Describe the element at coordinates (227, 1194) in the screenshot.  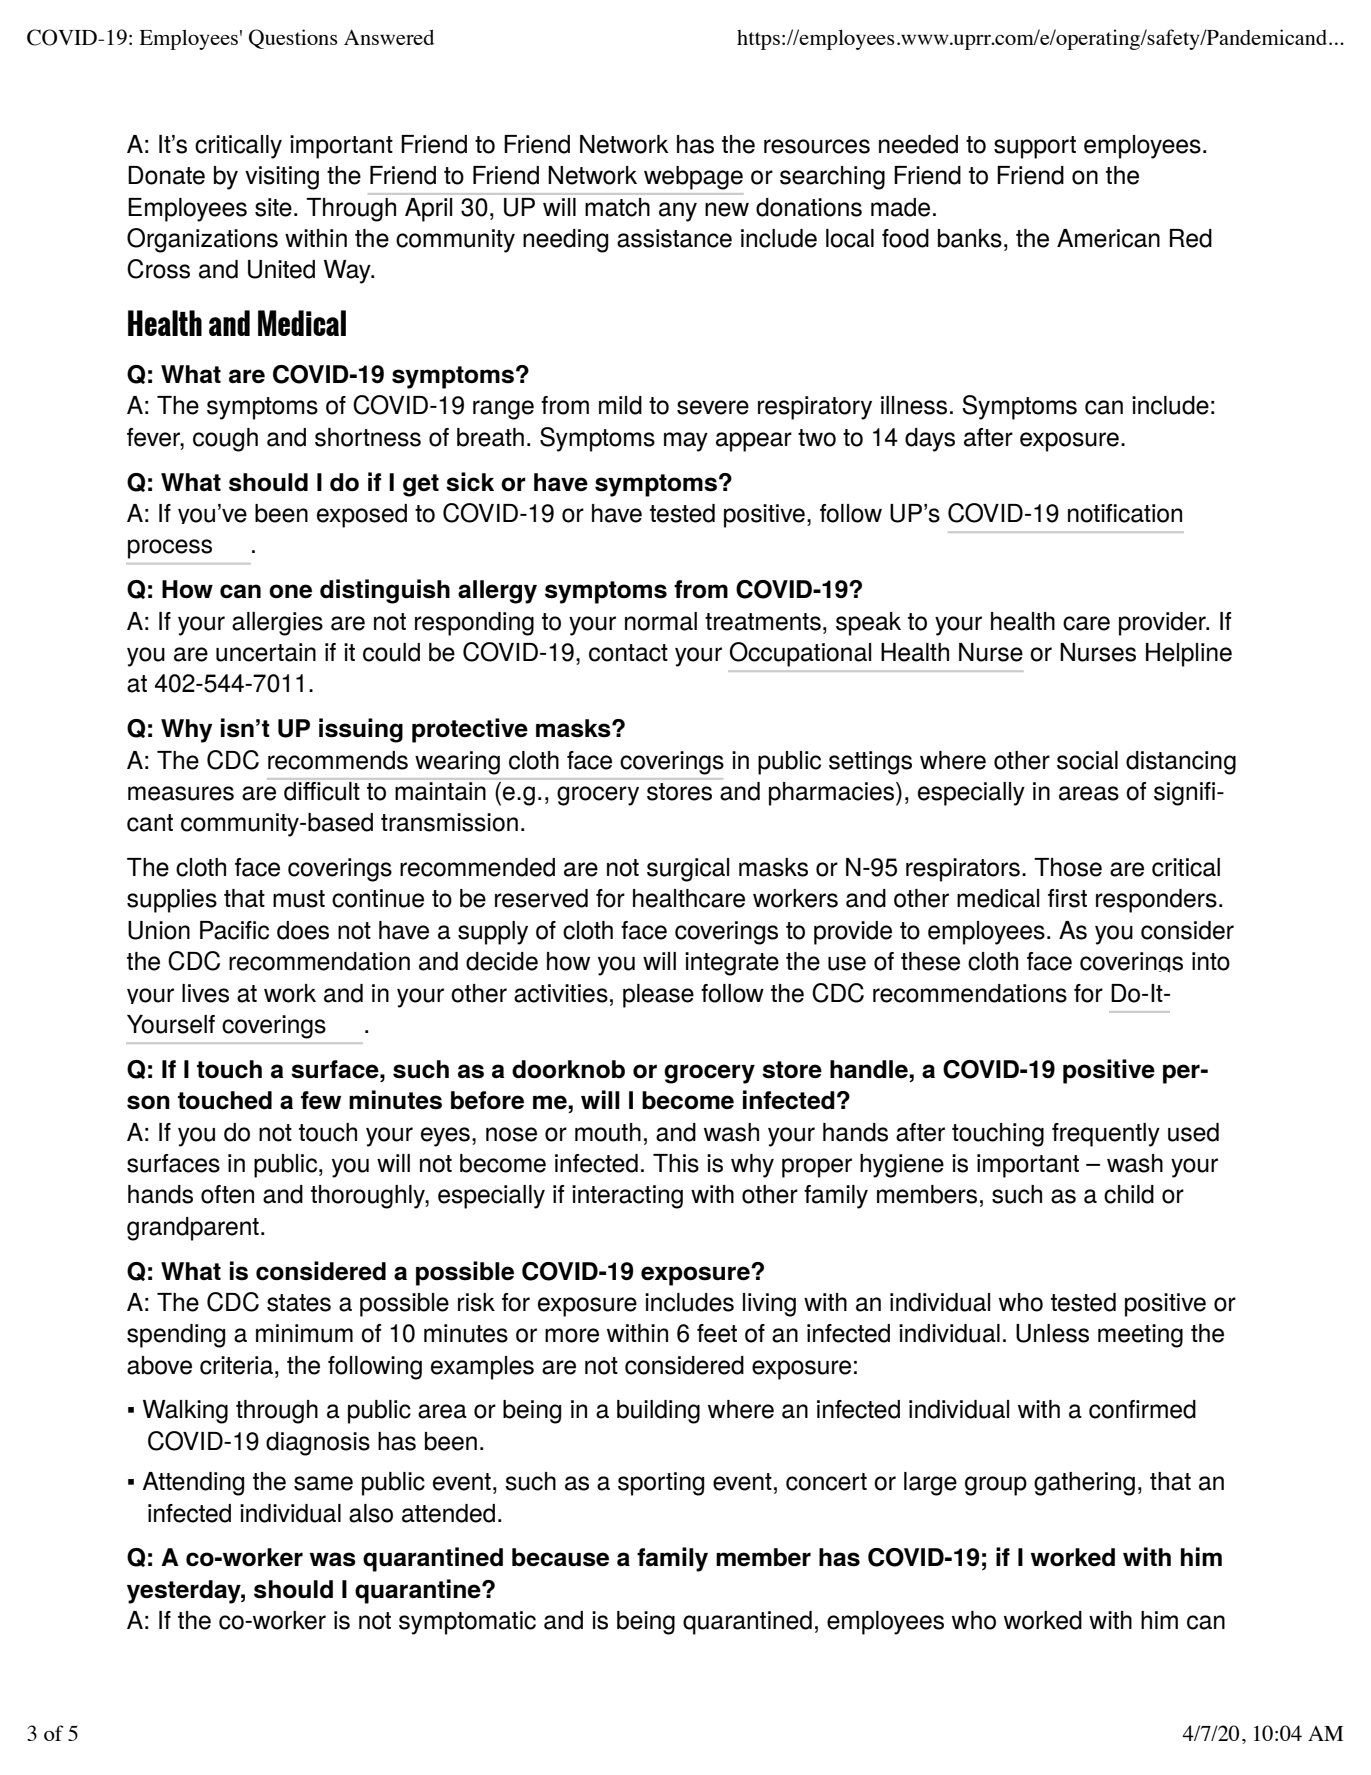
I see `often` at that location.
